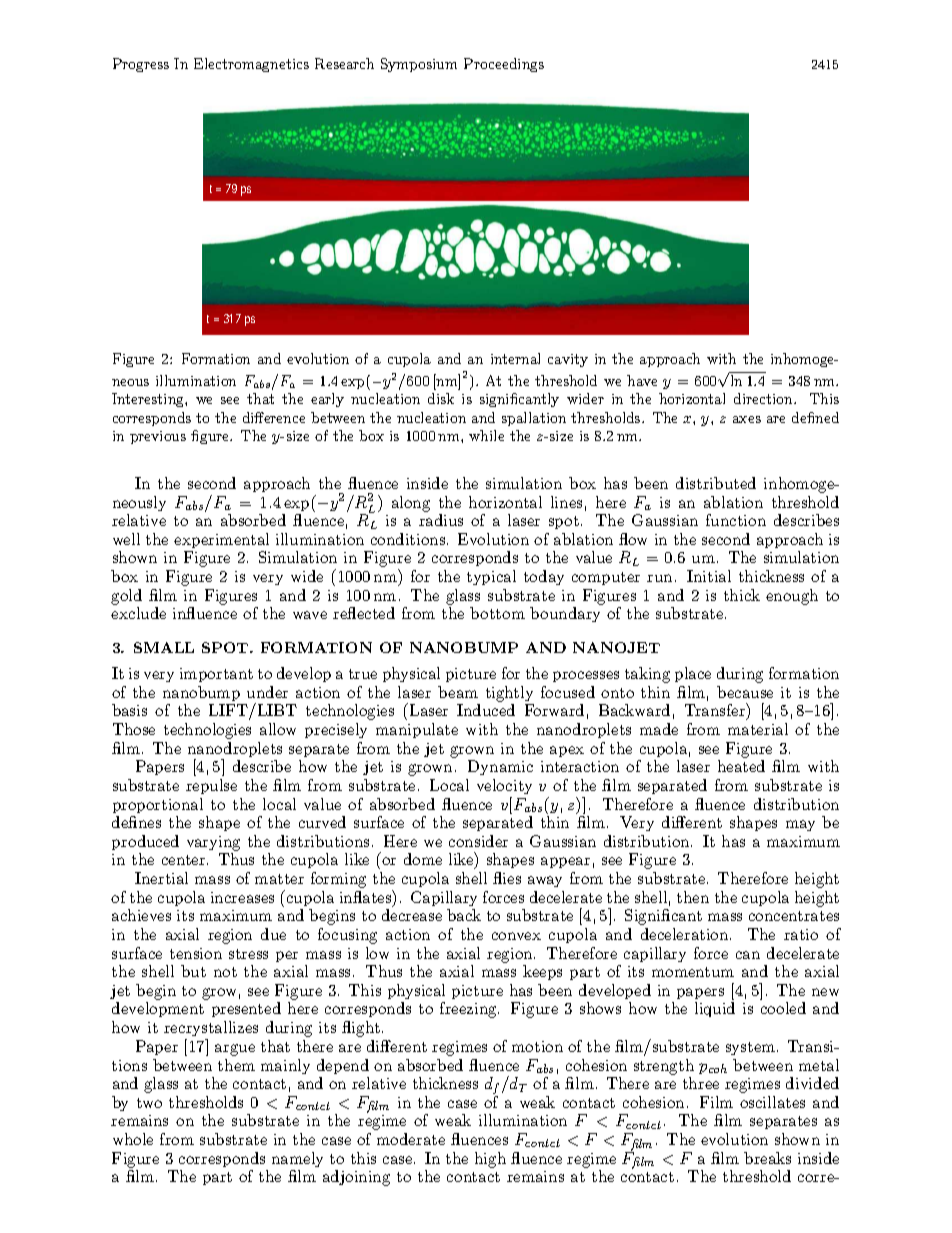 Image resolution: width=952 pixels, height=1233 pixels. What do you see at coordinates (158, 437) in the screenshot?
I see `previous` at bounding box center [158, 437].
